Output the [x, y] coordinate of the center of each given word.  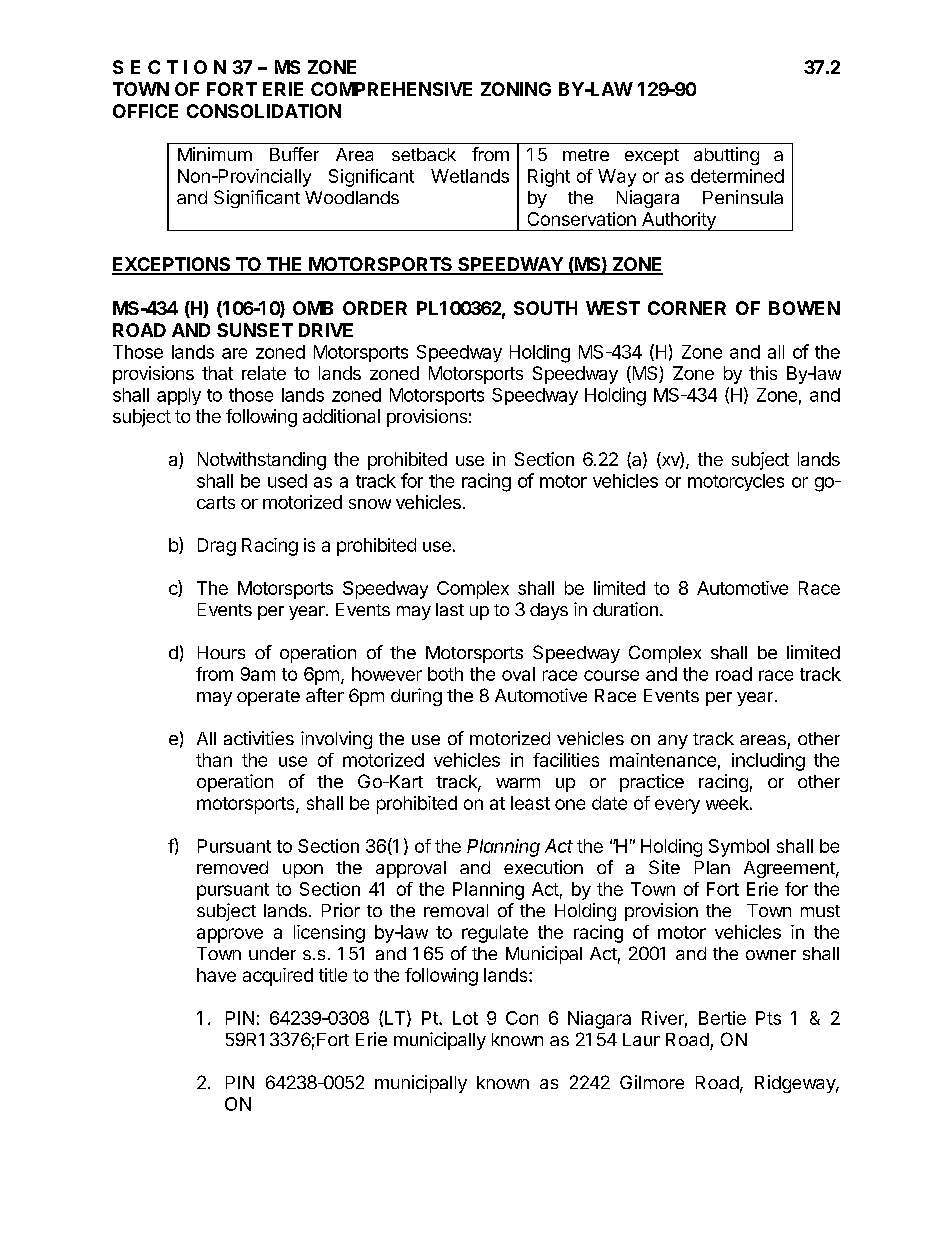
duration [625, 609]
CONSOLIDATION [264, 111]
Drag [217, 547]
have [216, 975]
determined [737, 176]
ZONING [516, 89]
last [450, 609]
